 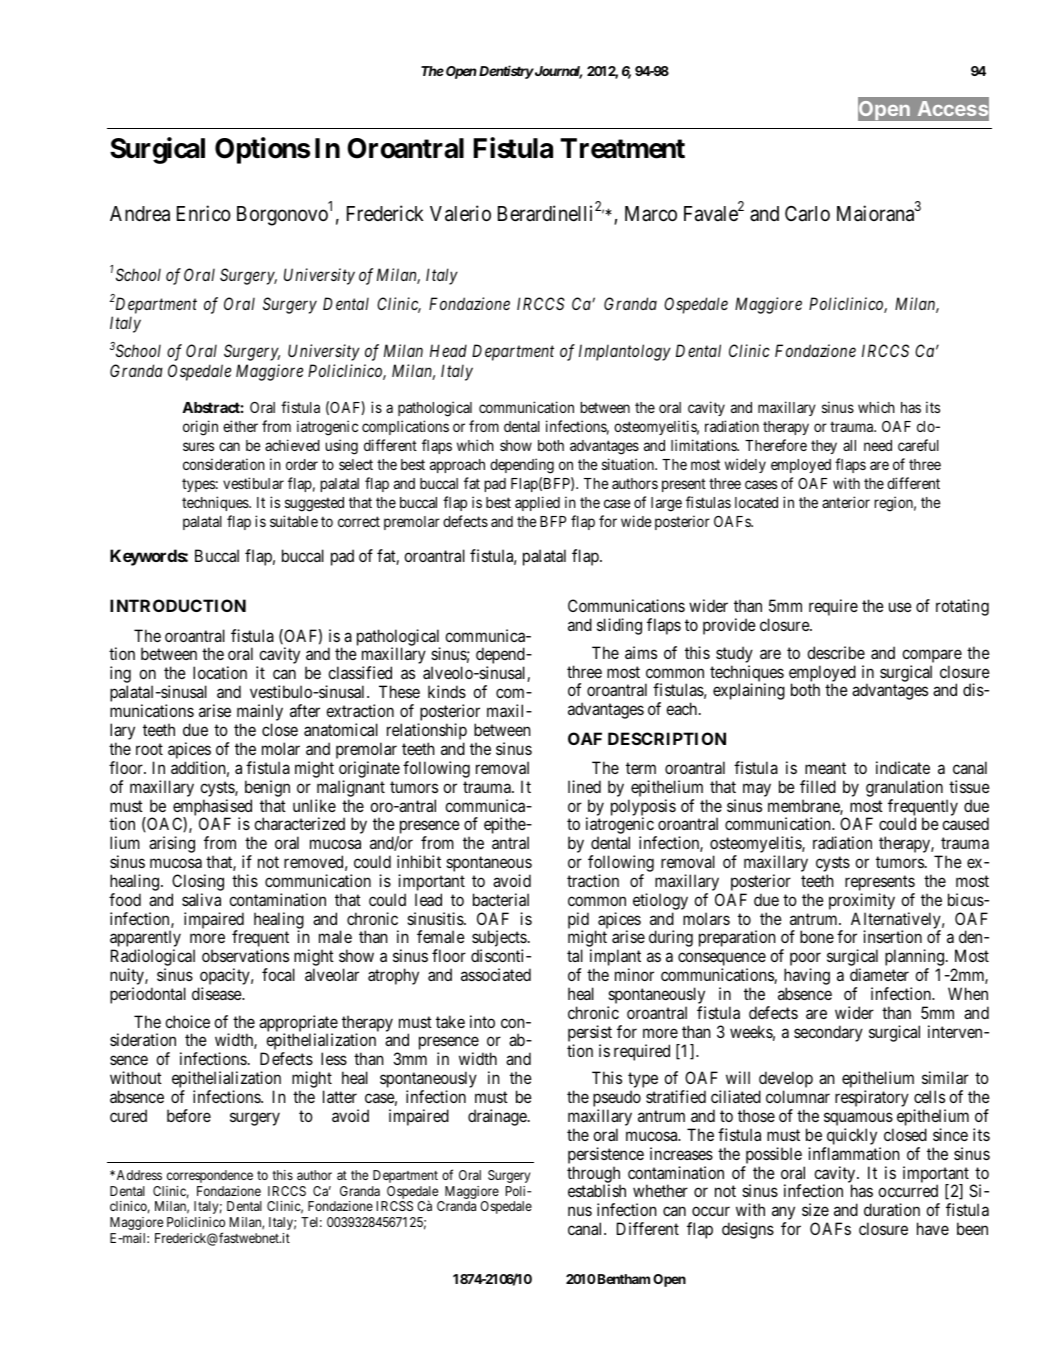 I want to click on applied, so click(x=537, y=503).
